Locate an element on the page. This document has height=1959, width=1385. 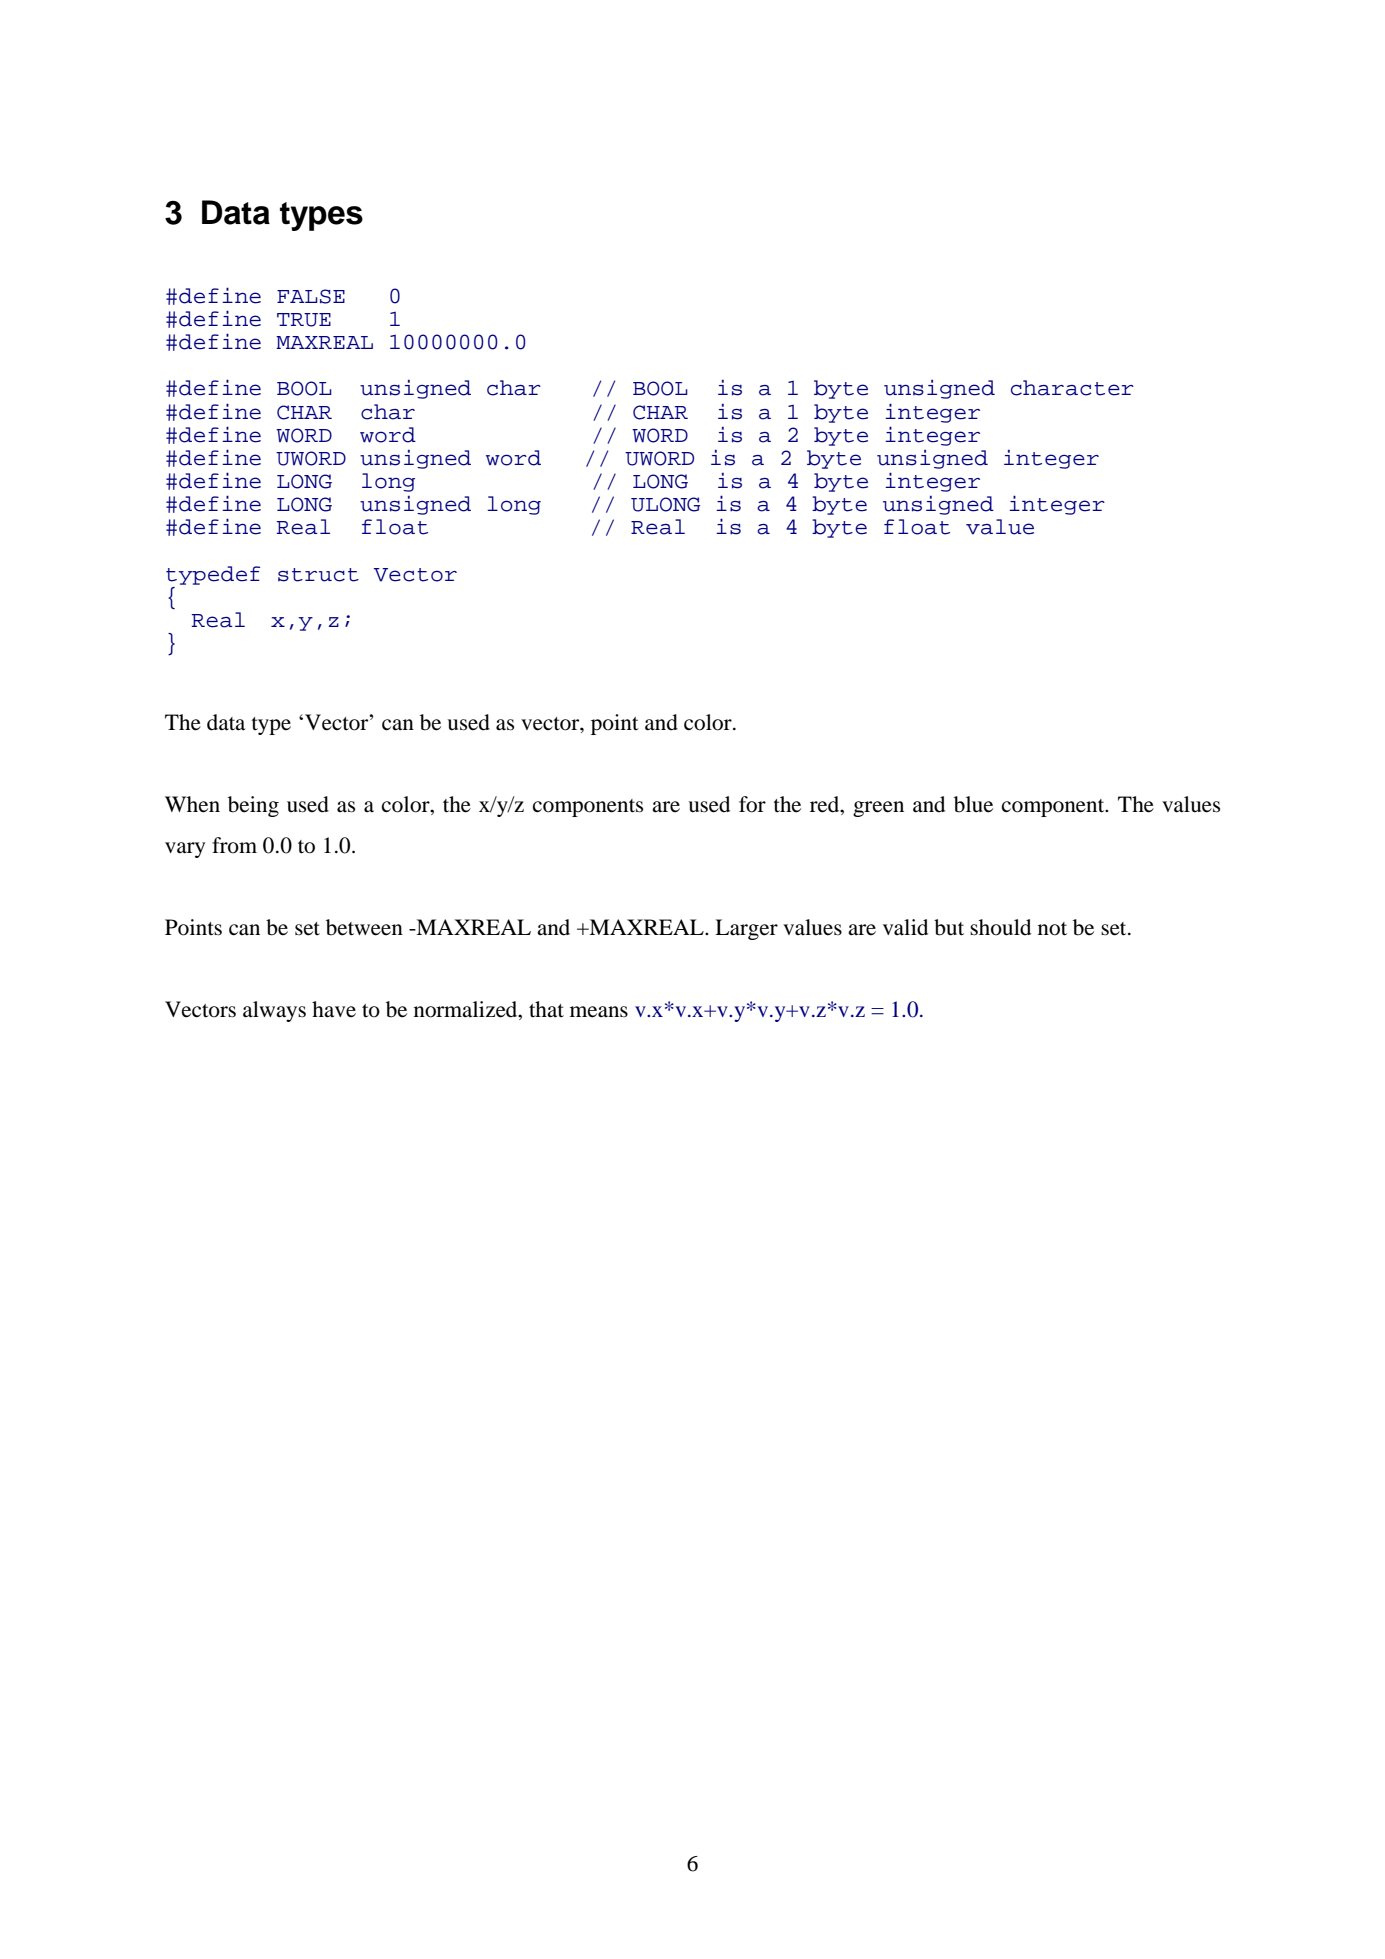
green is located at coordinates (878, 809).
